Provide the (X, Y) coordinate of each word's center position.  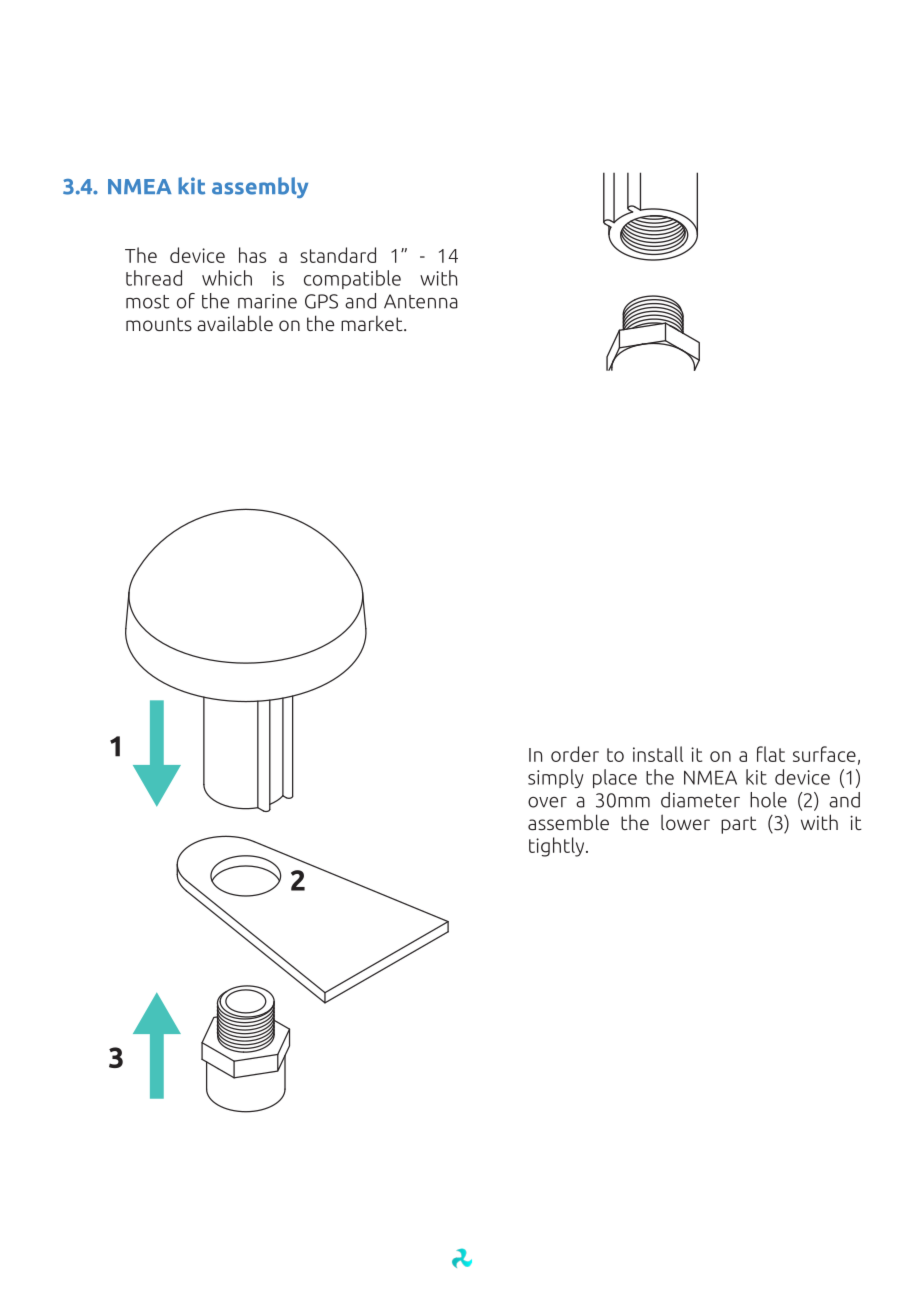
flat (771, 754)
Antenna (421, 301)
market (373, 323)
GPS (321, 301)
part (739, 825)
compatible (352, 279)
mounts (159, 324)
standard (338, 255)
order (575, 754)
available (235, 323)
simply (556, 778)
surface (824, 754)
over (547, 802)
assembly (260, 187)
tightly (558, 847)
